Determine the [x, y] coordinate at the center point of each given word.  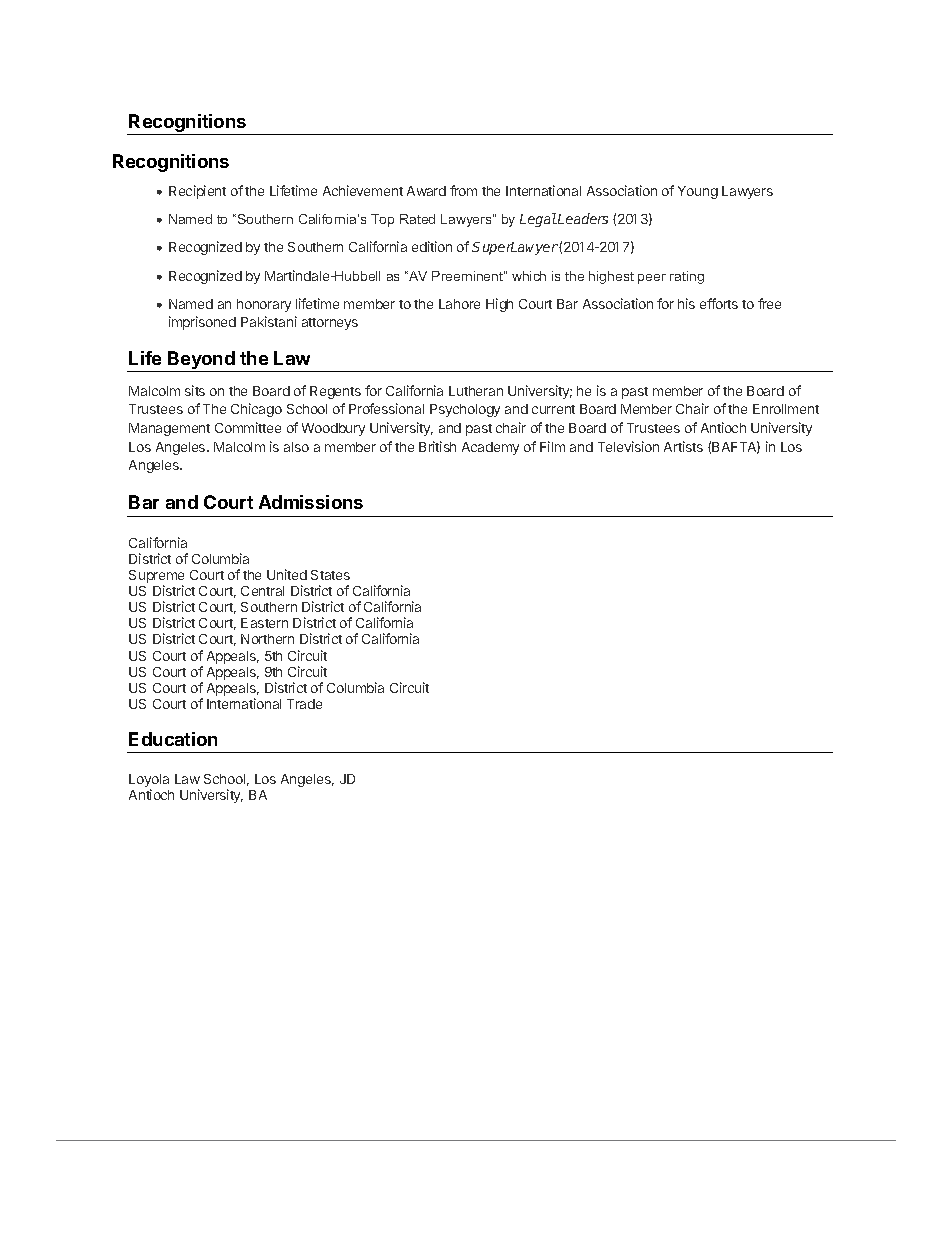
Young [698, 192]
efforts [719, 303]
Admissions [311, 502]
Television [628, 446]
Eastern [264, 623]
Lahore [459, 304]
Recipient [197, 192]
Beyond [201, 361]
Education [173, 739]
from [463, 190]
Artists [683, 446]
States [330, 575]
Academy [490, 448]
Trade [304, 704]
